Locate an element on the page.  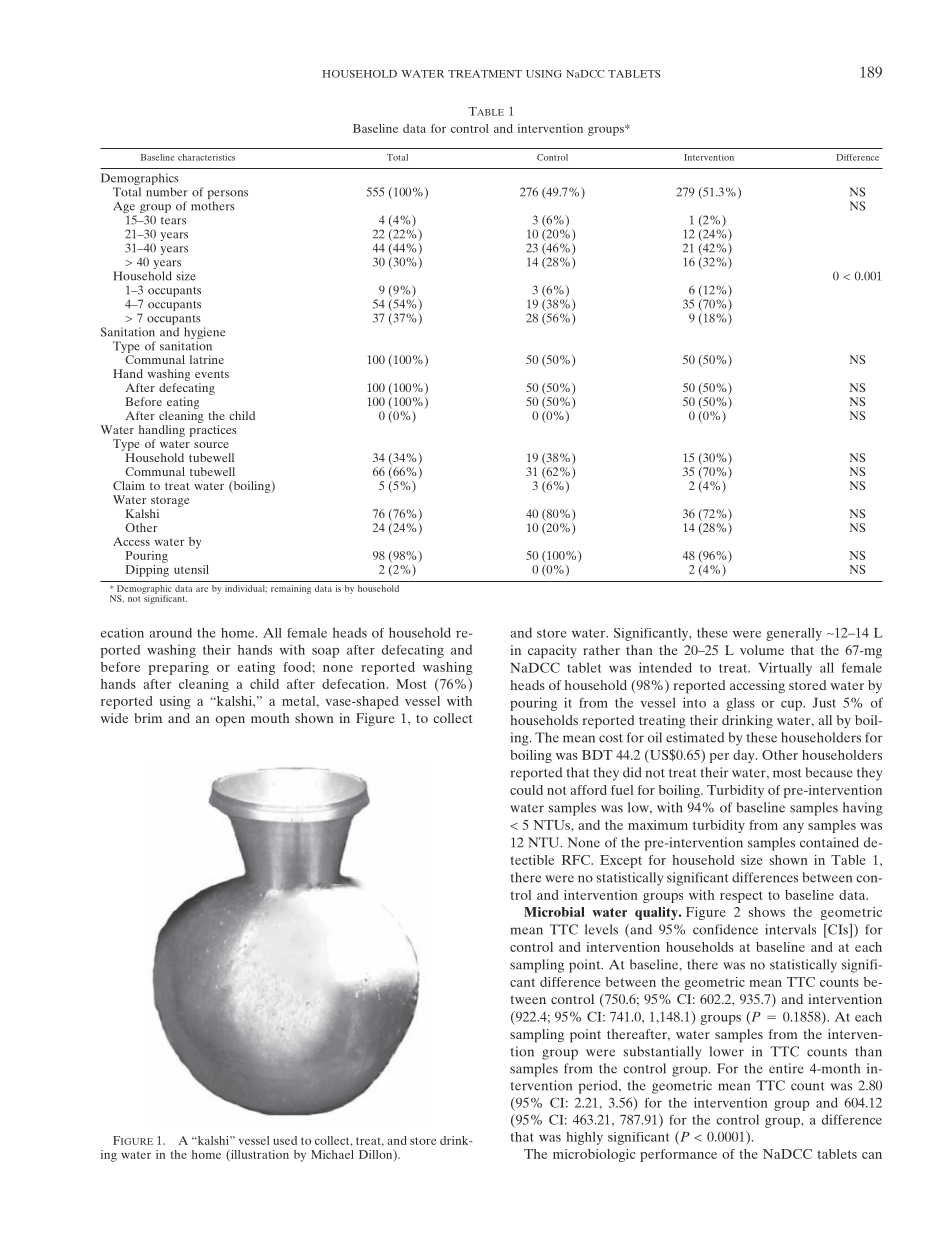
preparing is located at coordinates (179, 668).
